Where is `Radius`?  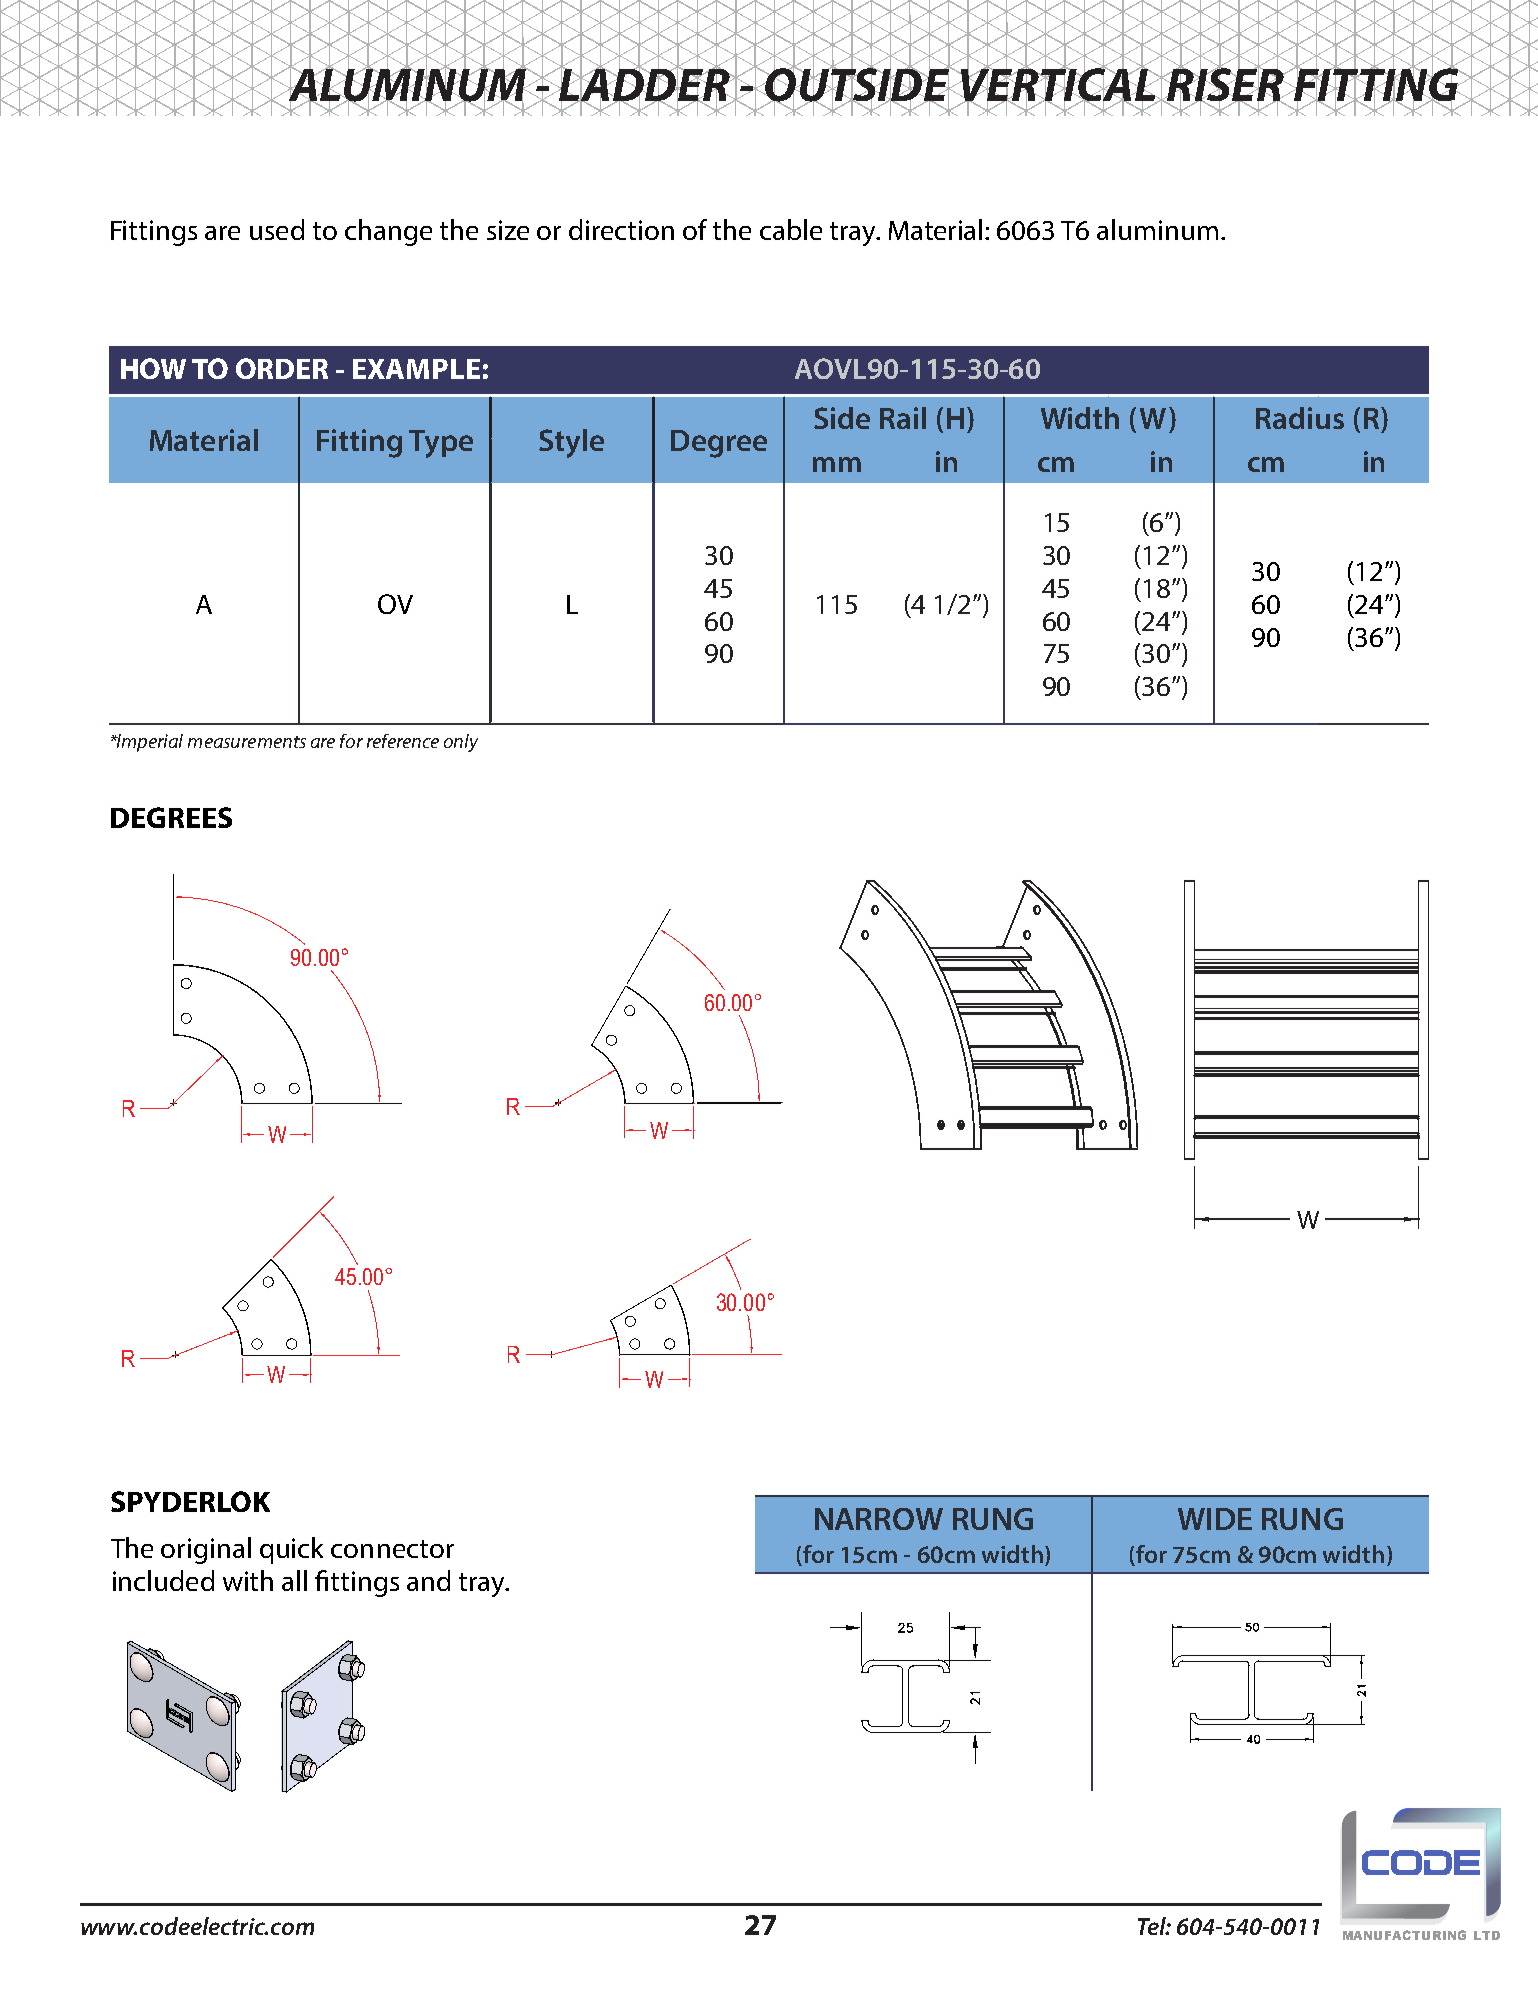 Radius is located at coordinates (1300, 418).
